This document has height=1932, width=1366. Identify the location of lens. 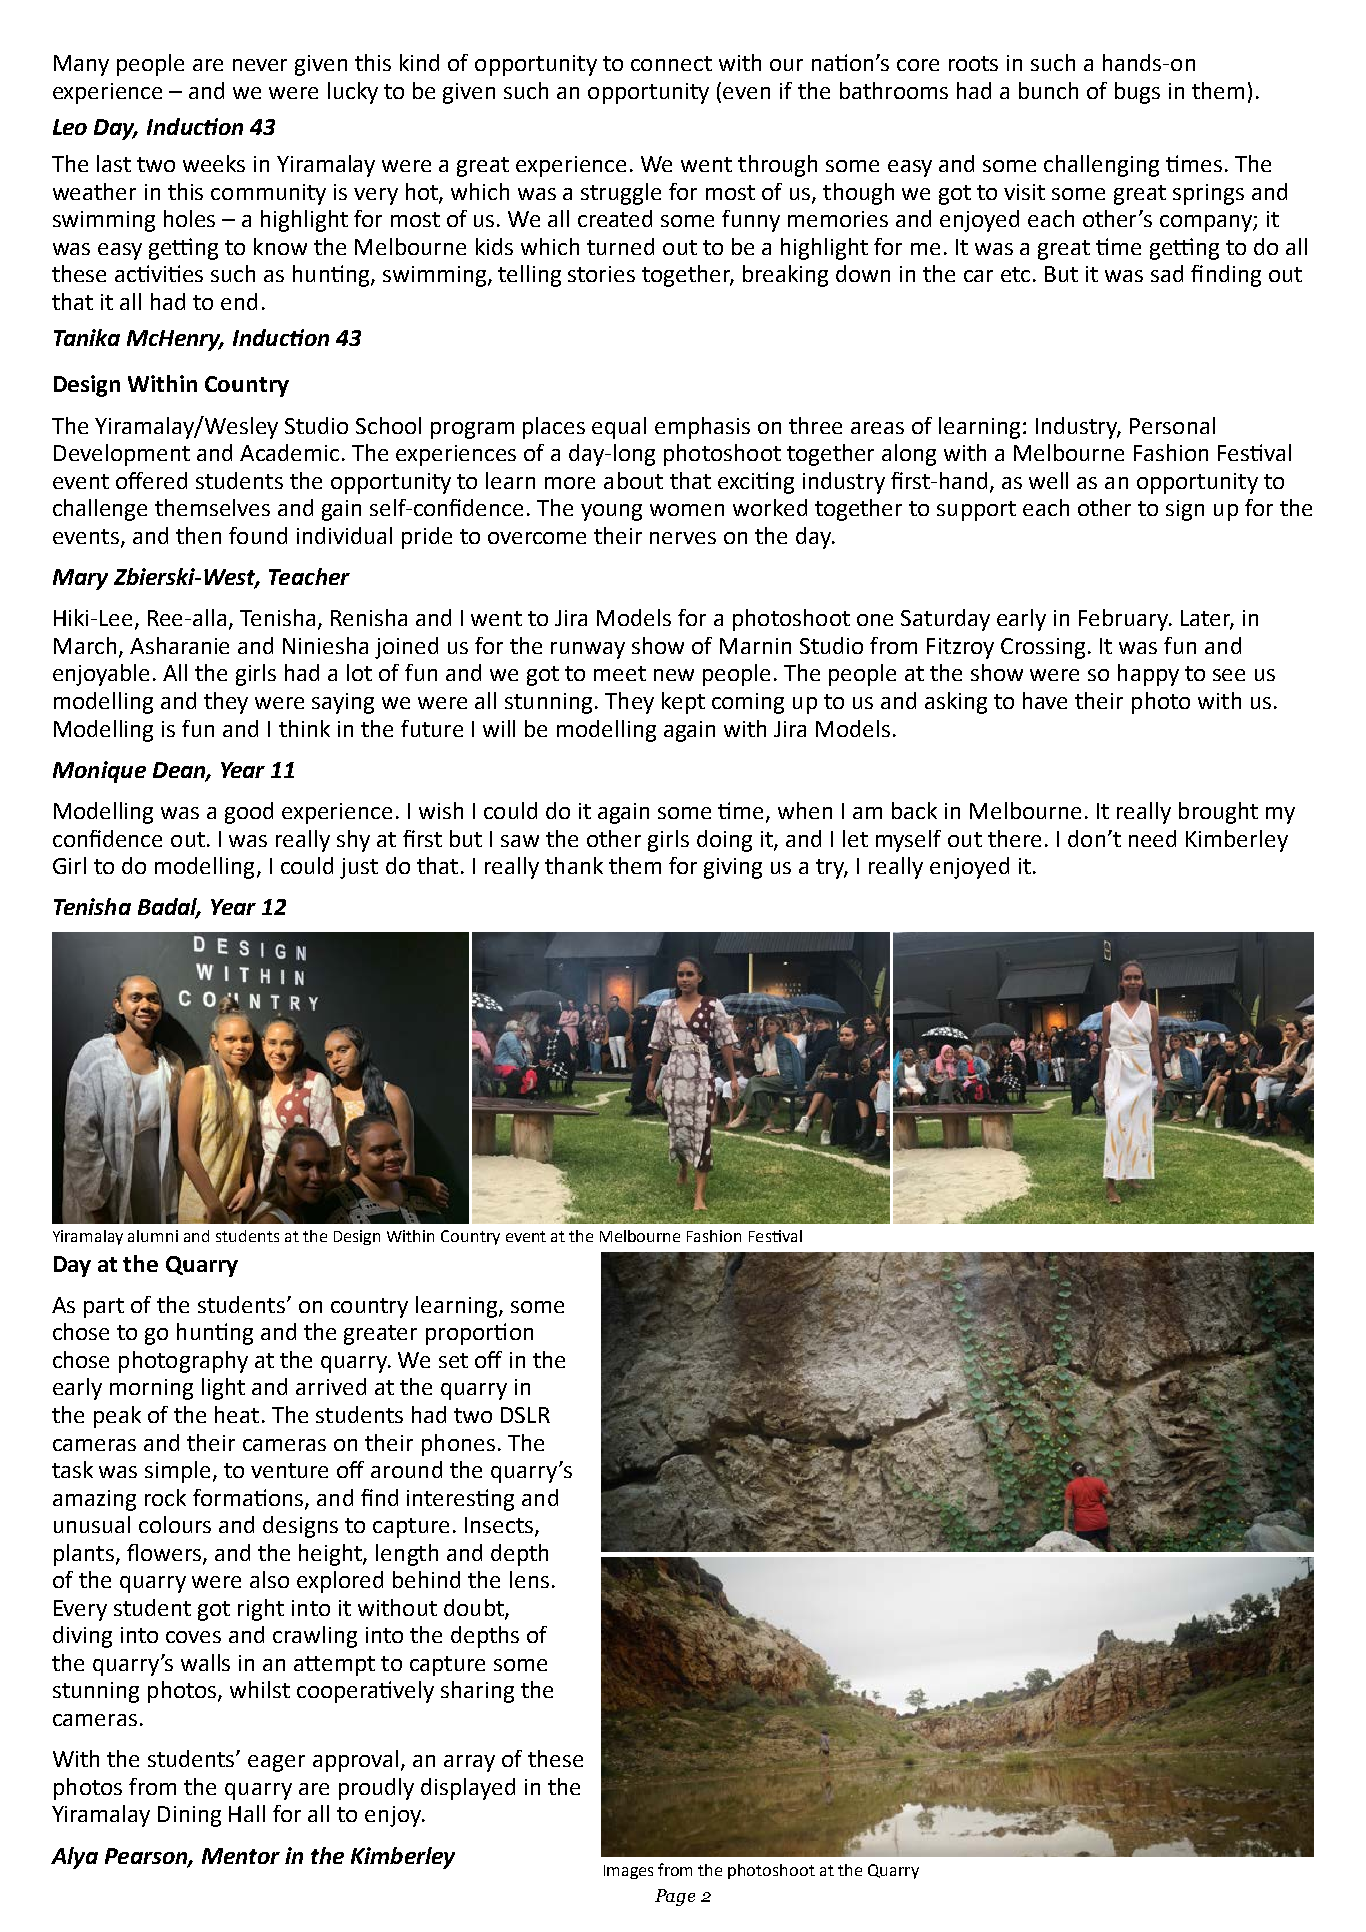
(529, 1579).
